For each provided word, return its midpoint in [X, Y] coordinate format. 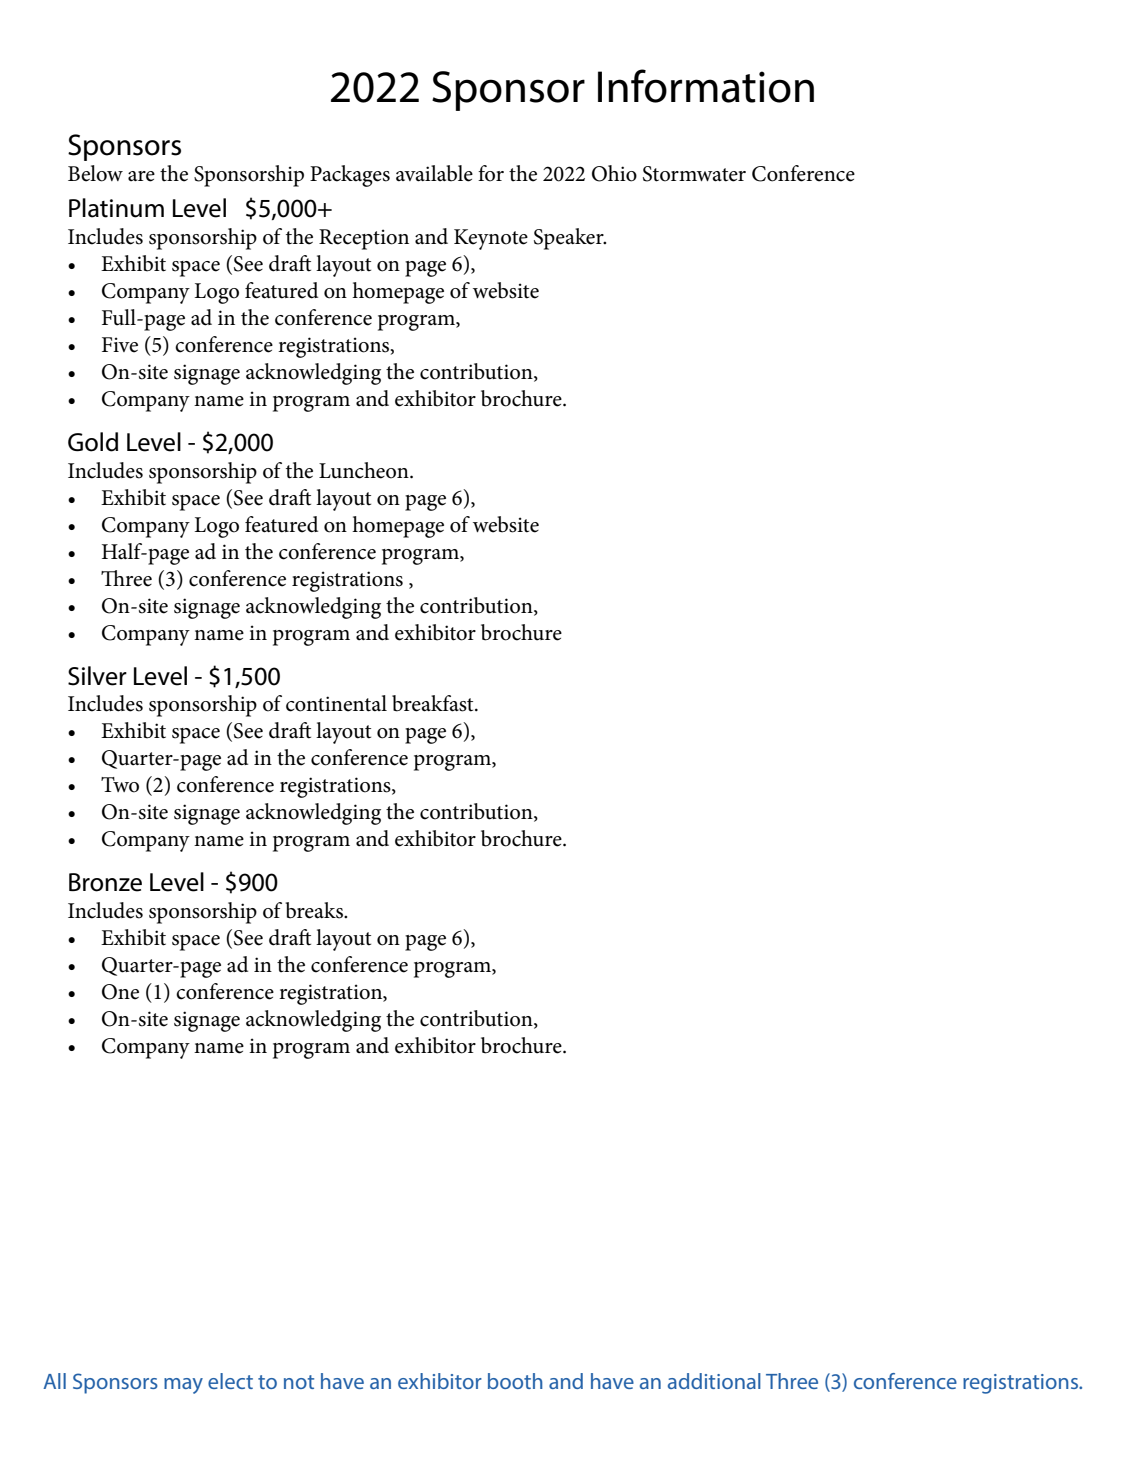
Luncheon [365, 470]
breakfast [434, 703]
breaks [315, 910]
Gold [93, 442]
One [120, 992]
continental [336, 703]
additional [714, 1381]
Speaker [570, 239]
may [183, 1386]
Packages [350, 176]
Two [120, 785]
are [141, 176]
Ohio [614, 173]
